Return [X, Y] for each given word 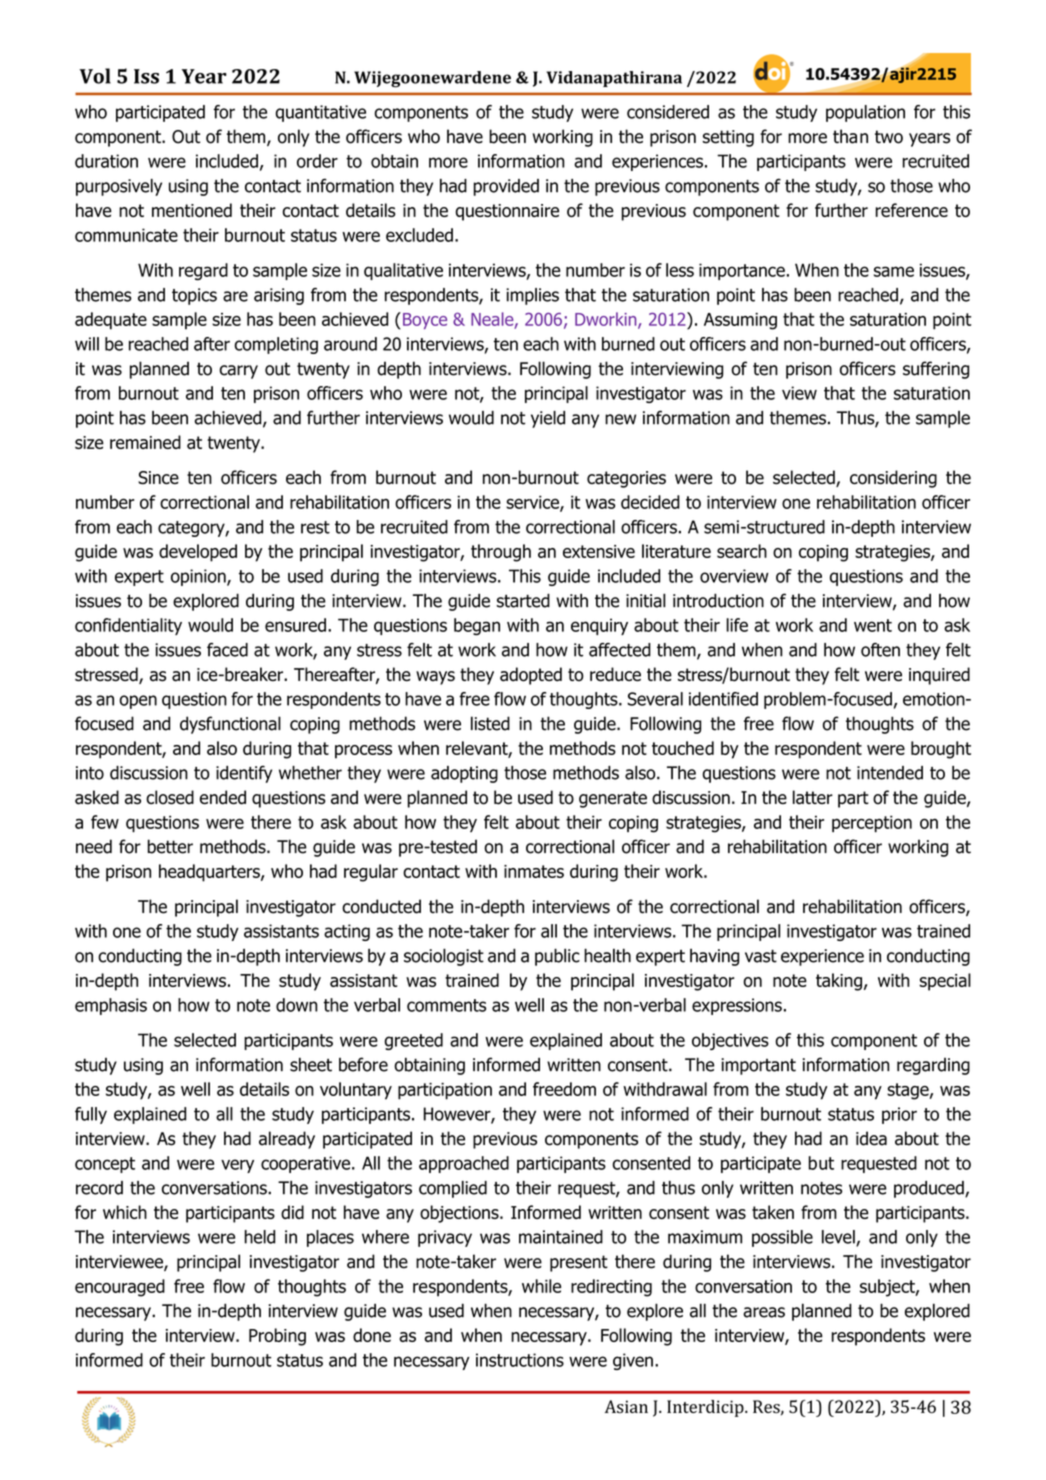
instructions [520, 1360]
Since [158, 477]
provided [506, 187]
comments [446, 1005]
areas [764, 1312]
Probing [277, 1337]
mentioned [192, 210]
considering [893, 479]
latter [813, 797]
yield [548, 419]
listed [490, 723]
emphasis [111, 1006]
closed [170, 797]
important [758, 1066]
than [850, 136]
